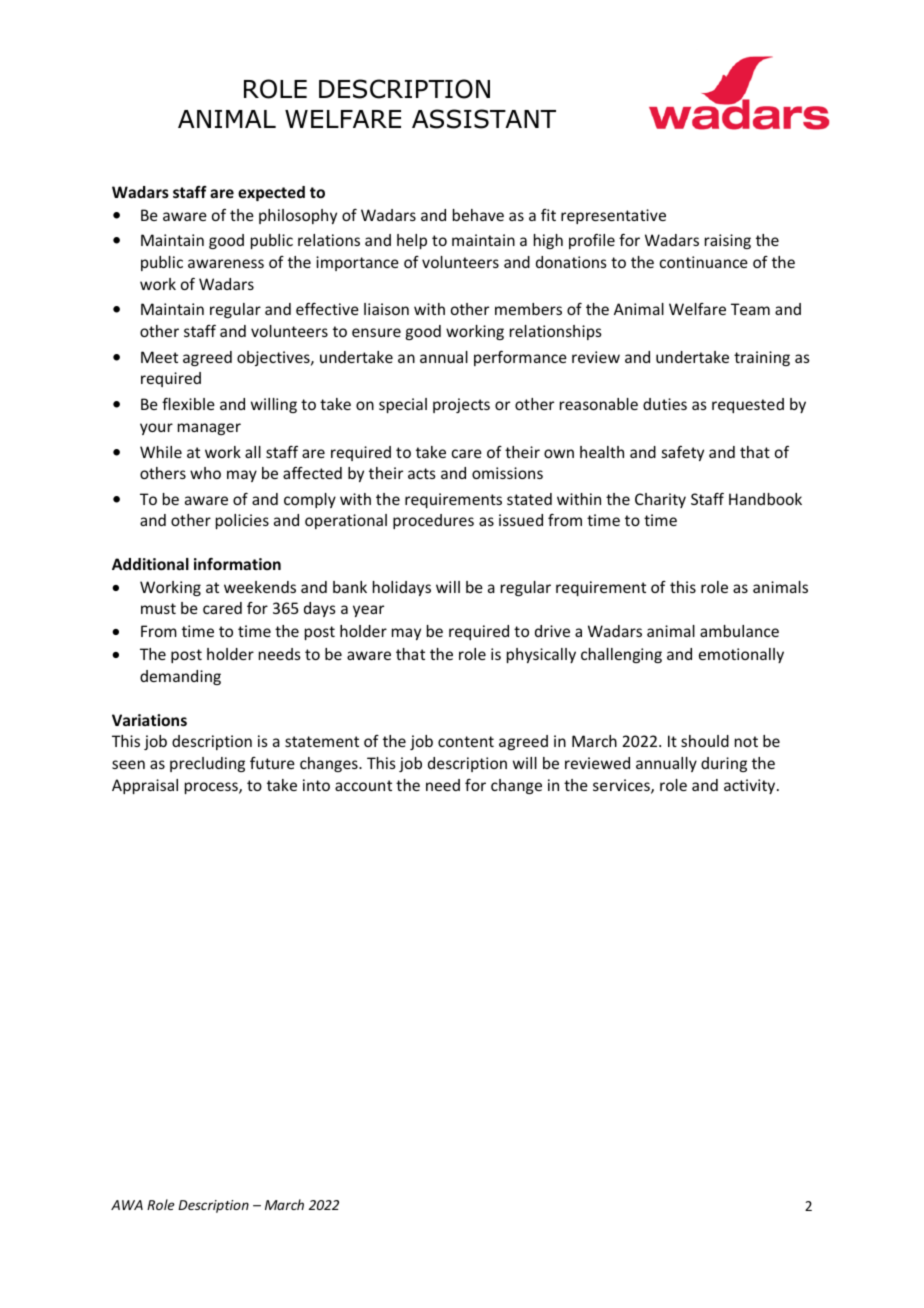  I want to click on must, so click(158, 608).
